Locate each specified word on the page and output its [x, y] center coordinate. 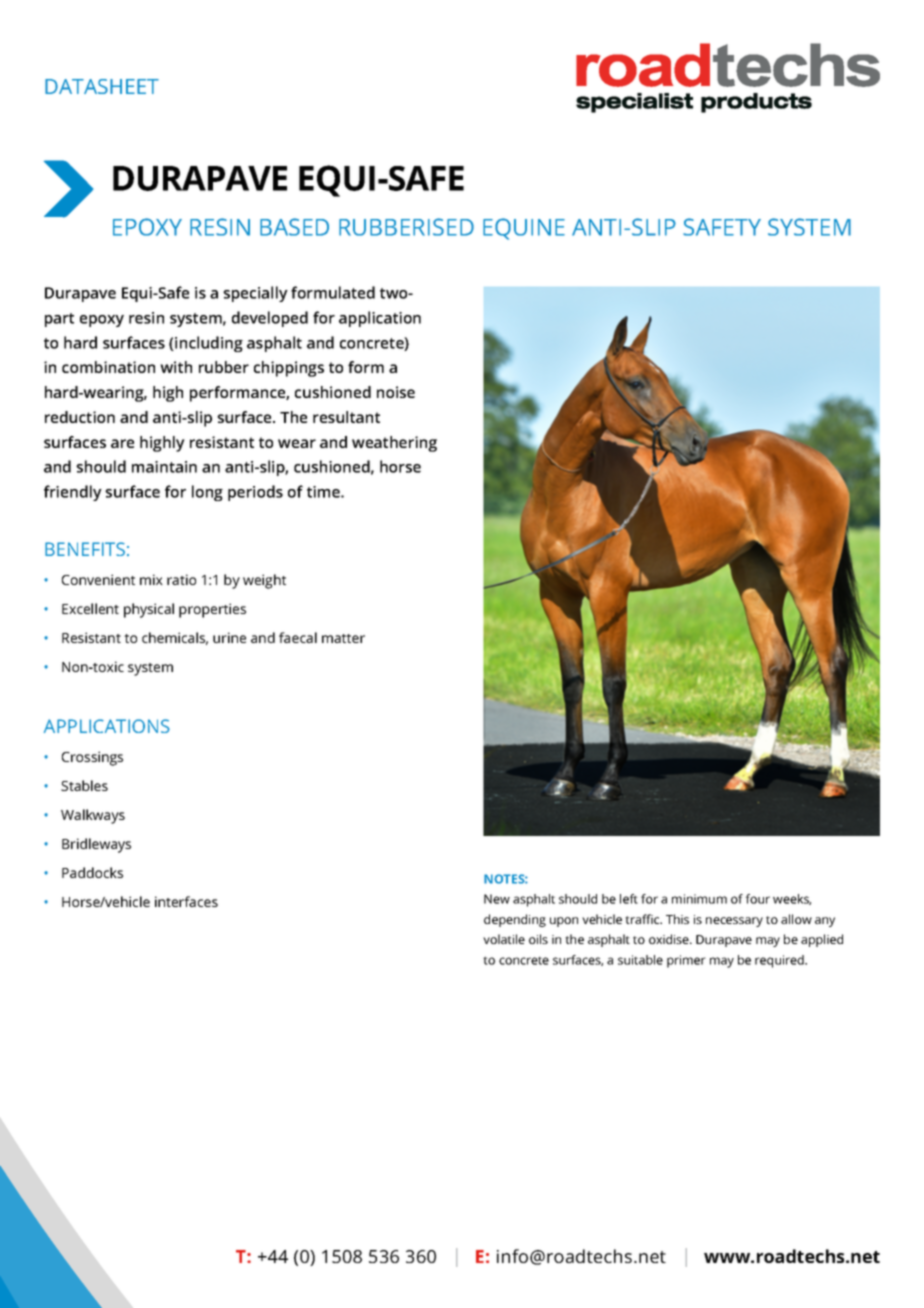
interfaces [186, 901]
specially [255, 294]
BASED [294, 227]
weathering [394, 444]
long [207, 493]
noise [396, 392]
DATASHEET [102, 86]
